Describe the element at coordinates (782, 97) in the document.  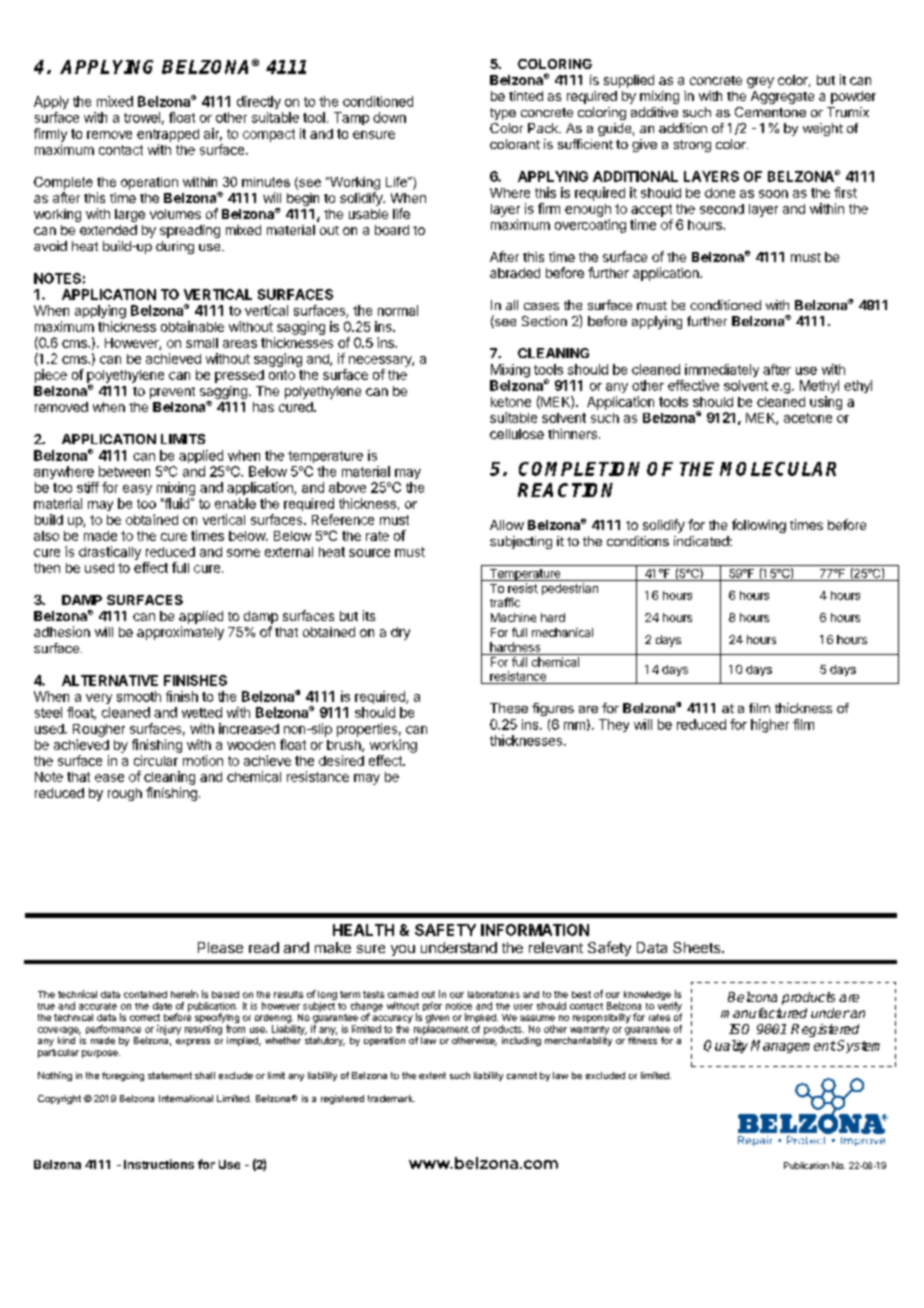
I see `Aggregate` at that location.
